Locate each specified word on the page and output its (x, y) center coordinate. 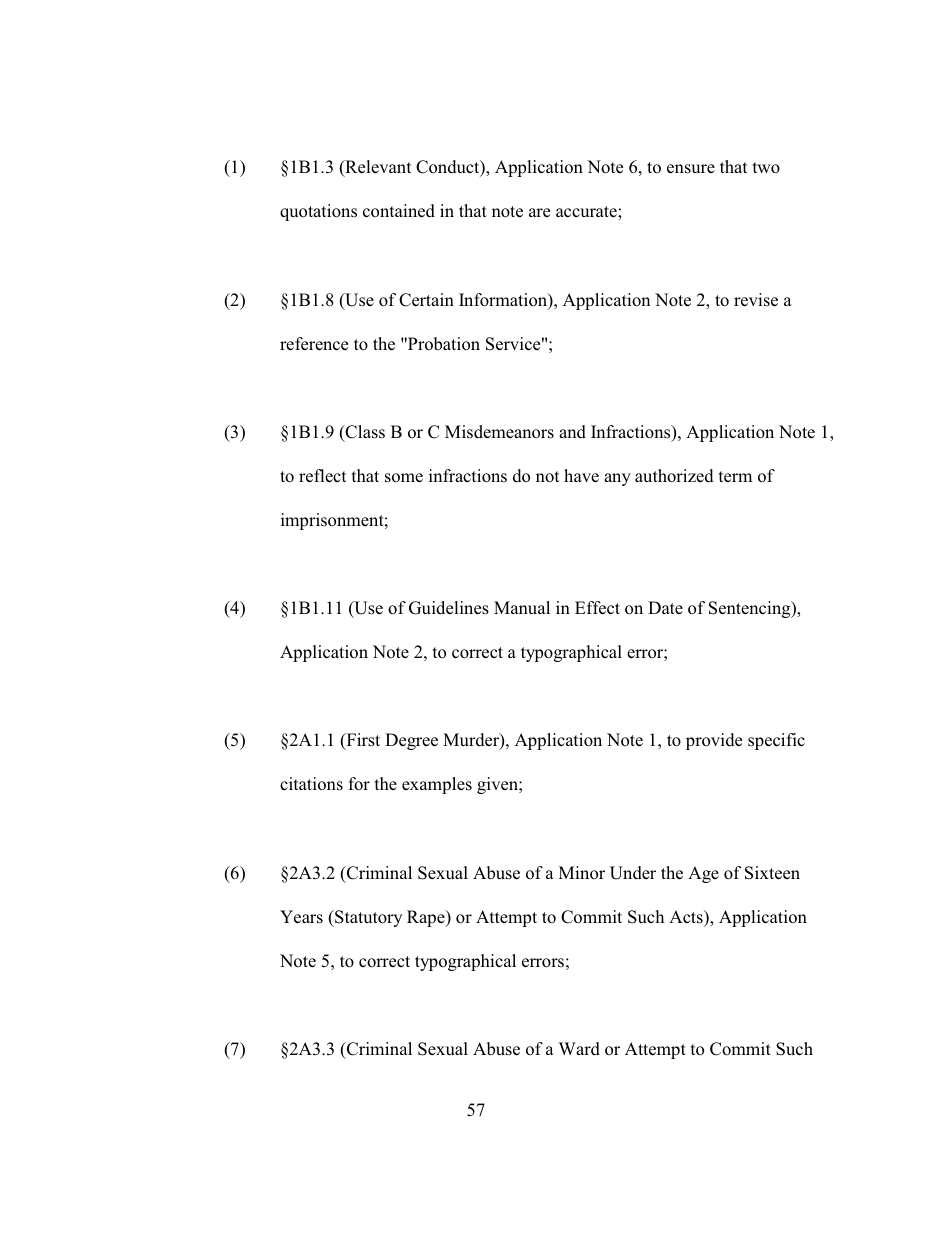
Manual (522, 607)
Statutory (367, 918)
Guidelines (449, 608)
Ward (579, 1049)
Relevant (377, 168)
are (539, 212)
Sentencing (751, 609)
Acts (687, 917)
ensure (691, 169)
